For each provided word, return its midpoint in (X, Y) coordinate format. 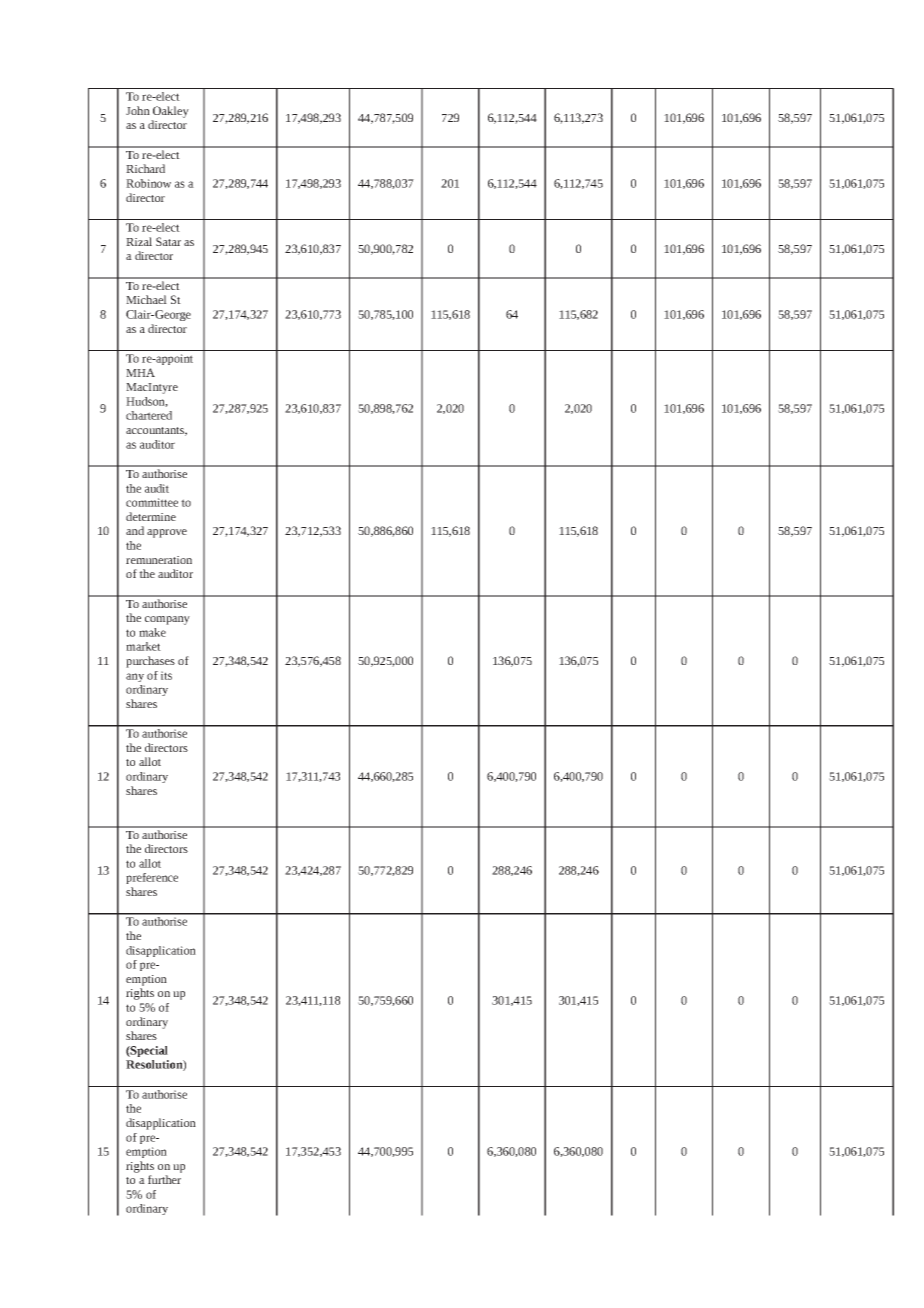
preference (152, 878)
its (166, 675)
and (135, 530)
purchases (150, 662)
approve (167, 533)
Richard (145, 168)
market (143, 646)
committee (152, 502)
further (164, 1179)
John (138, 110)
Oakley (171, 112)
